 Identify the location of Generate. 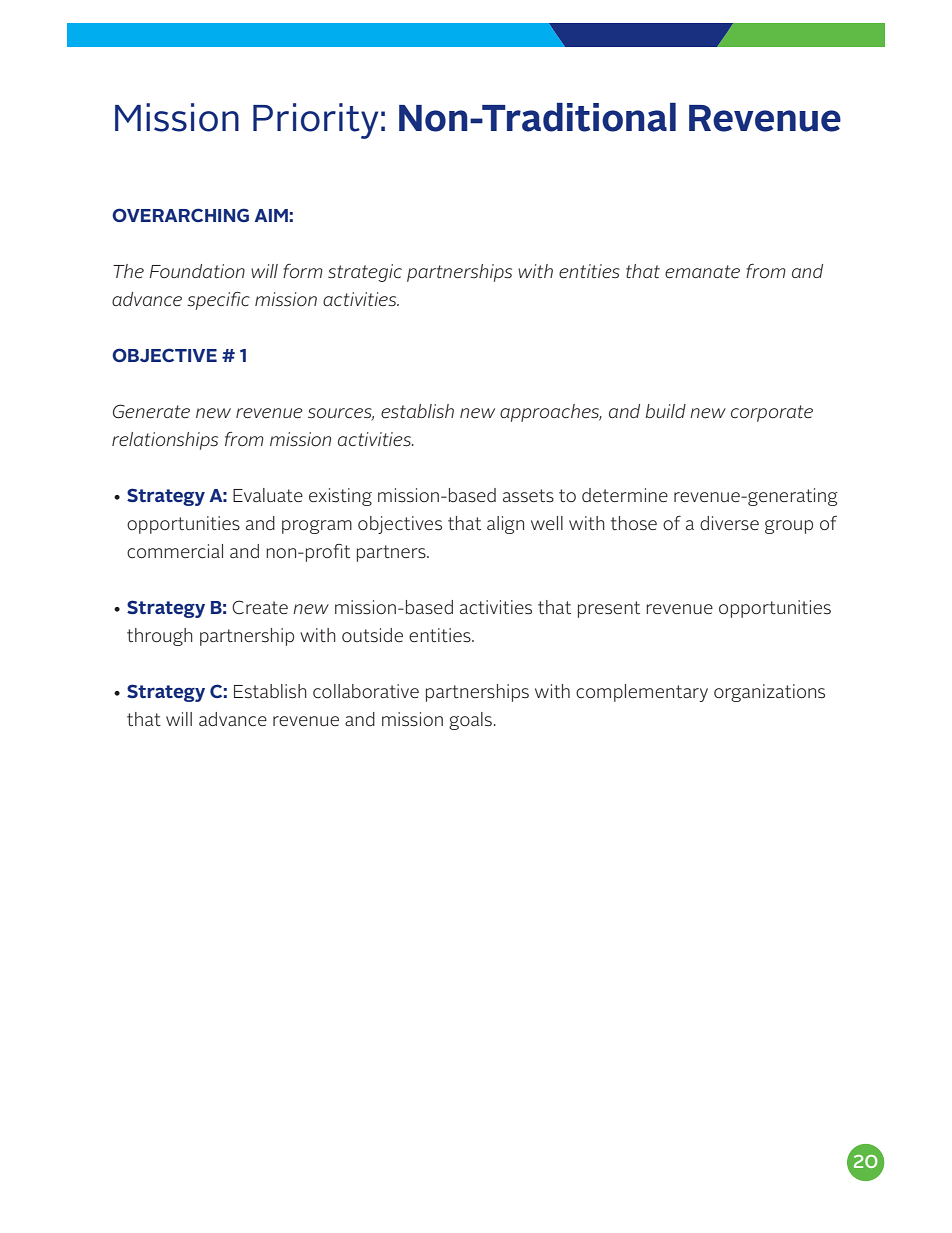
(151, 411).
